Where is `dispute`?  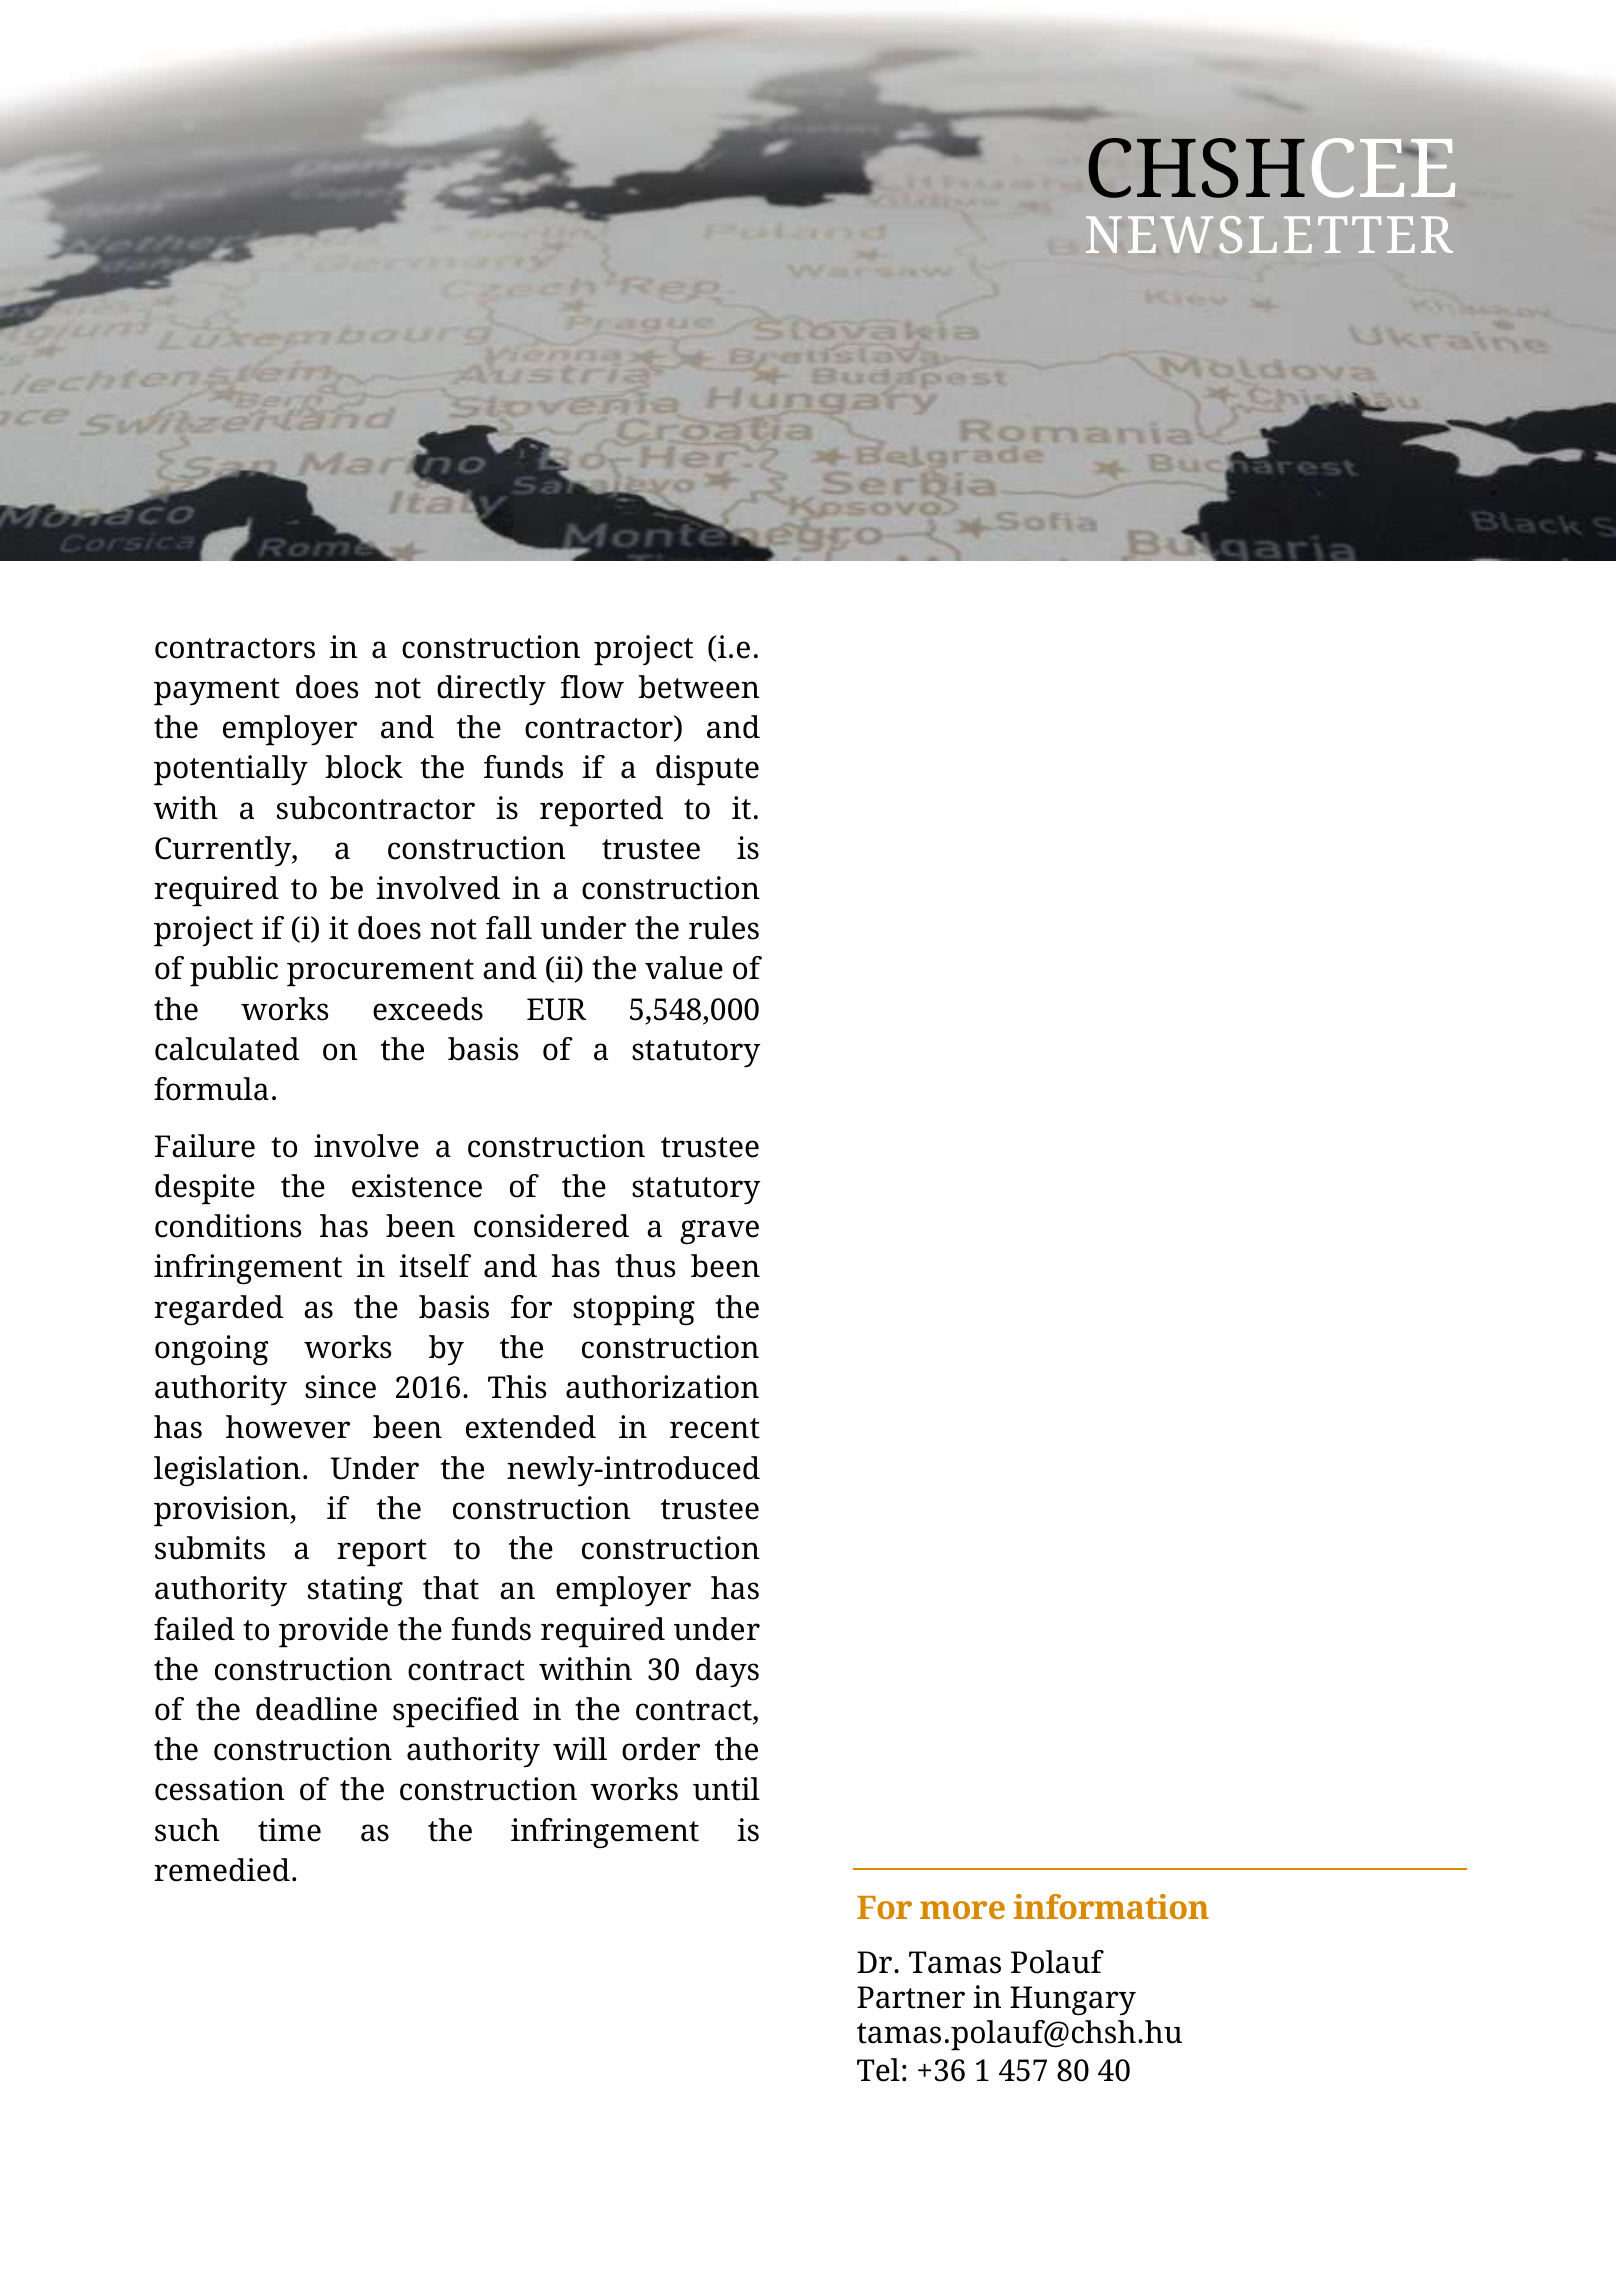 dispute is located at coordinates (707, 770).
